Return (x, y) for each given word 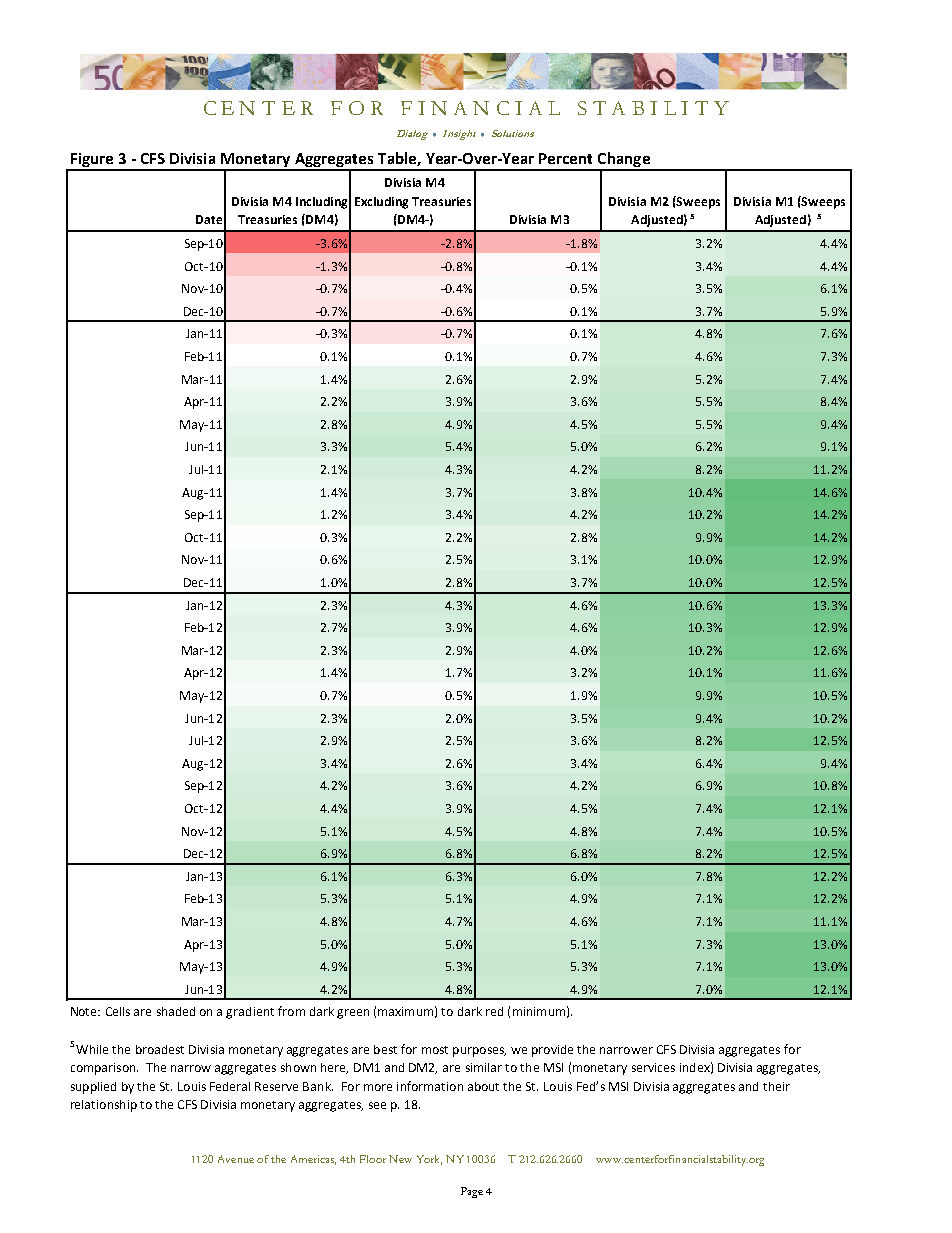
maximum (405, 1011)
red (494, 1011)
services (653, 1067)
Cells (118, 1011)
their (776, 1086)
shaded (176, 1011)
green (353, 1014)
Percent (565, 158)
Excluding (381, 203)
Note (85, 1011)
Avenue (236, 1159)
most (435, 1050)
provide (552, 1051)
